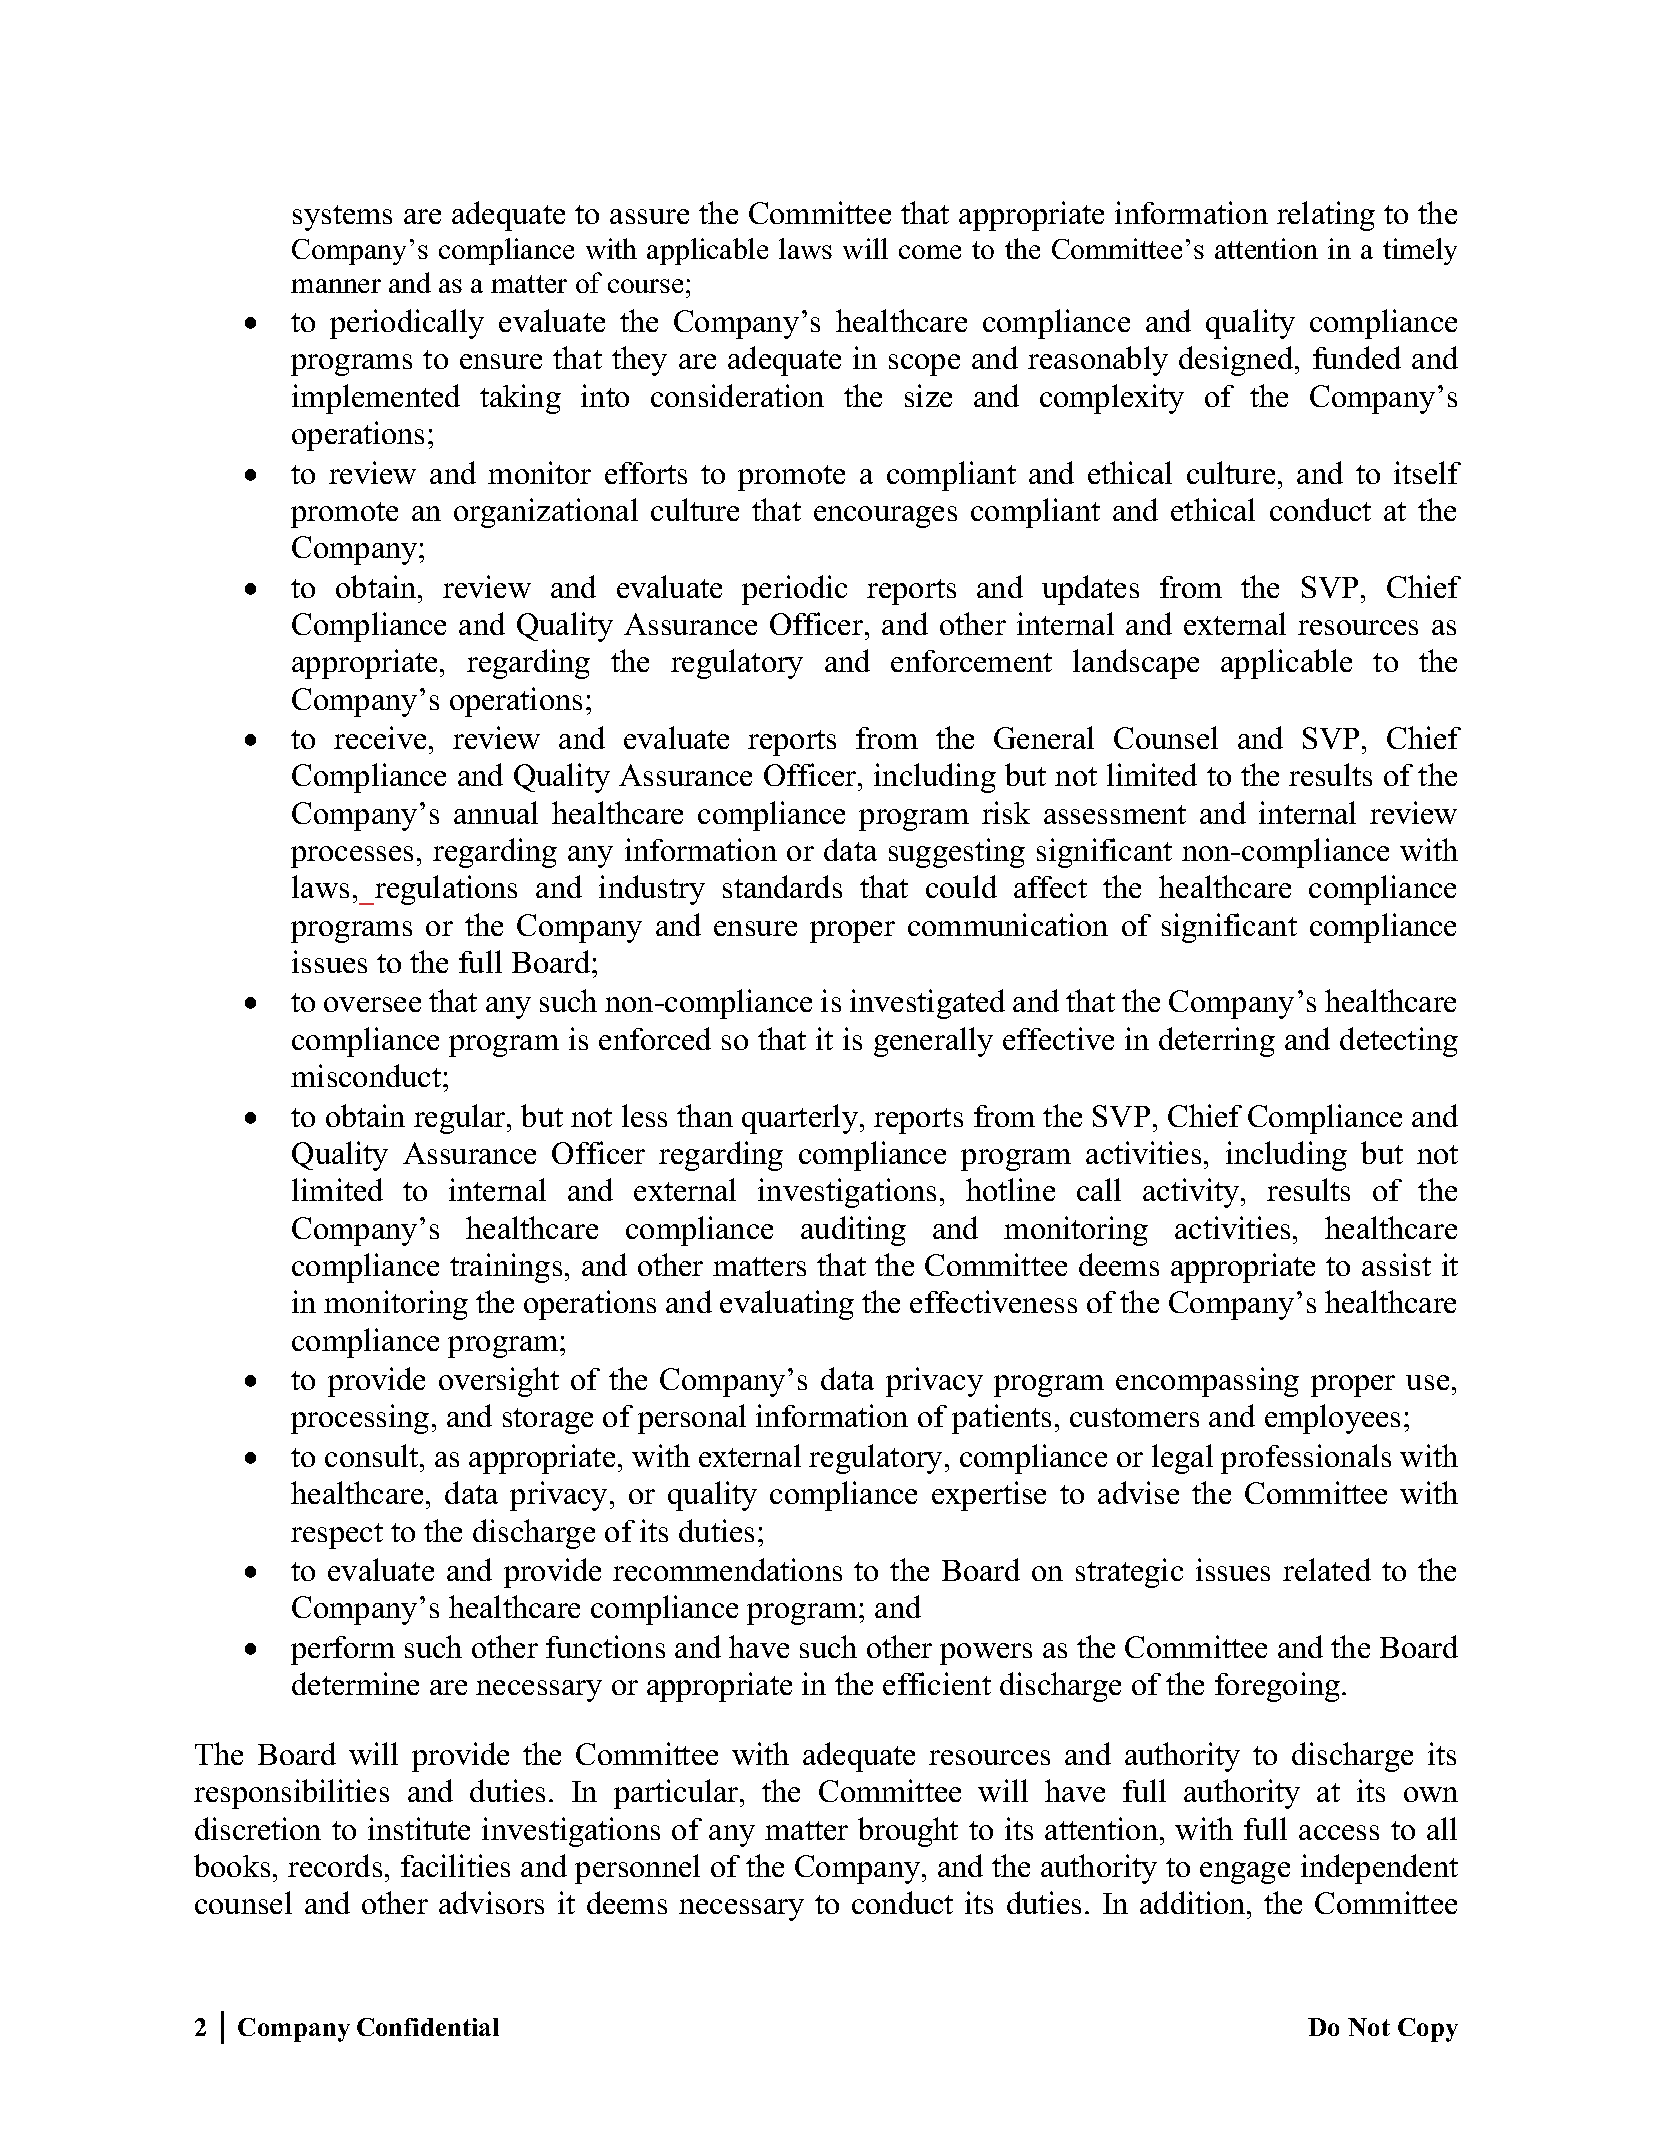 The height and width of the document is (2140, 1653). Describe the element at coordinates (1326, 216) in the document. I see `relating` at that location.
